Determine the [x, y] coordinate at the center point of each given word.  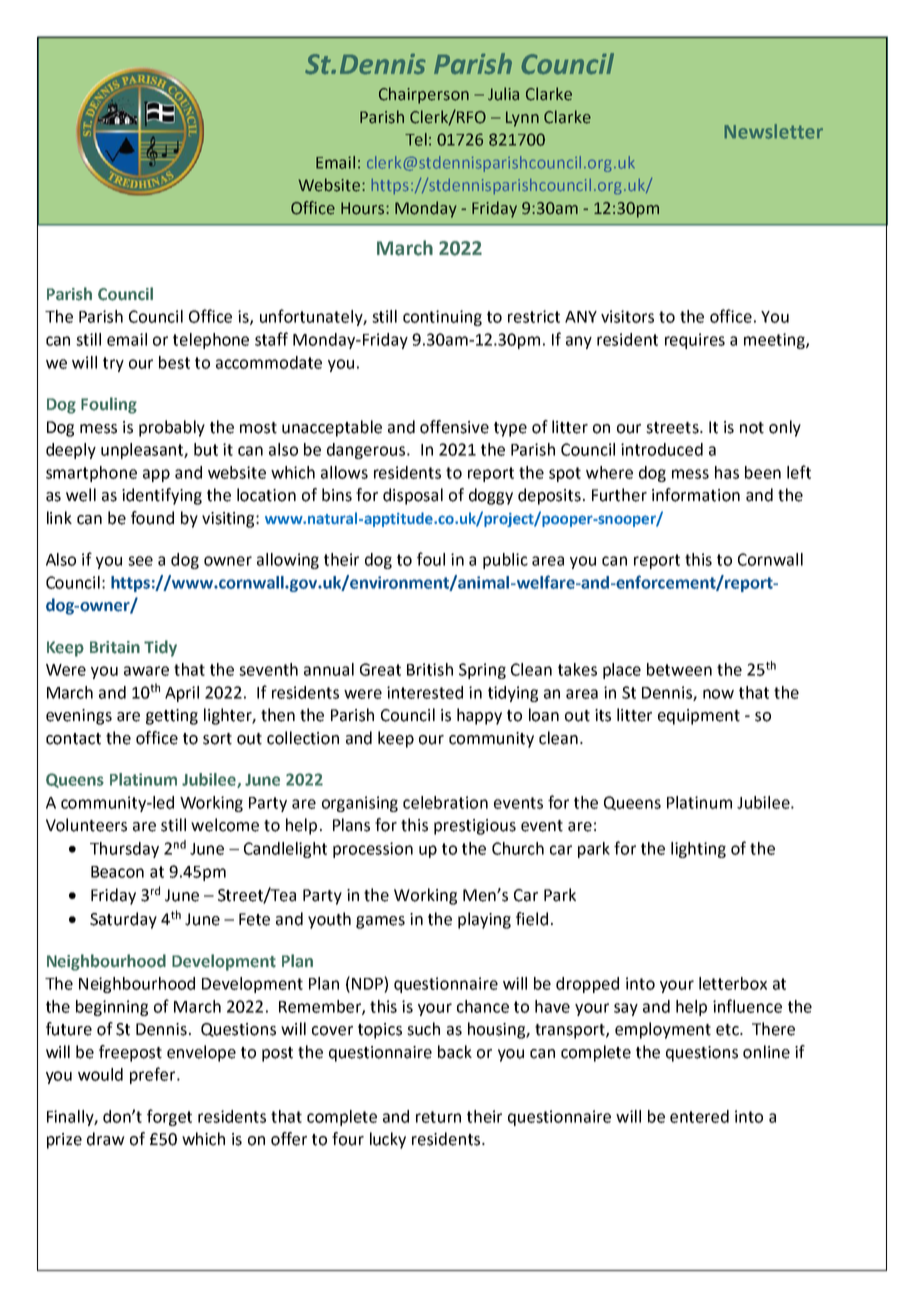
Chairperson [424, 95]
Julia [503, 94]
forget [169, 1117]
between [679, 669]
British [430, 669]
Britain [115, 647]
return [438, 1117]
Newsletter [774, 131]
